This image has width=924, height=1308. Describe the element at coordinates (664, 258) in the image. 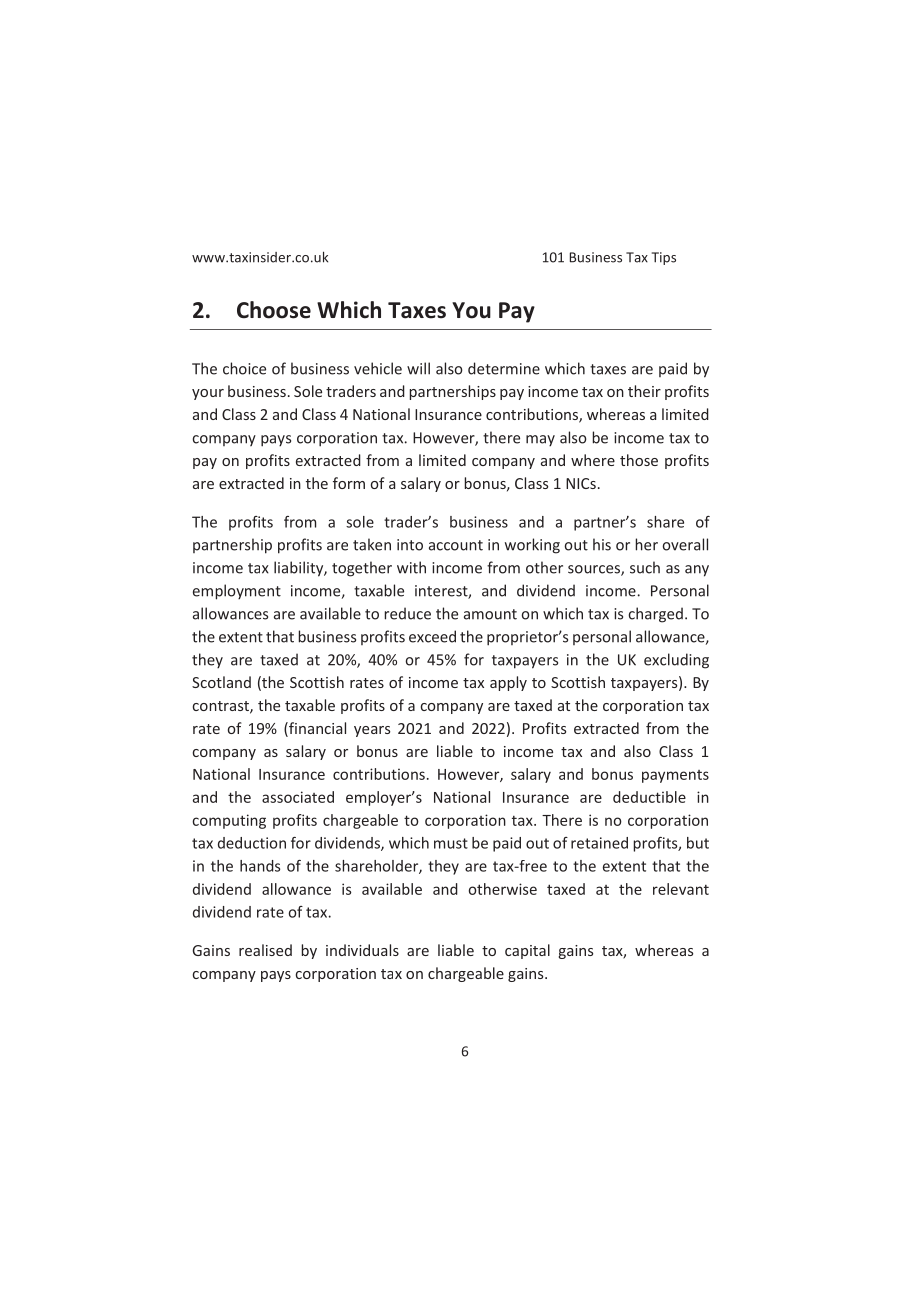

I see `Tips` at that location.
